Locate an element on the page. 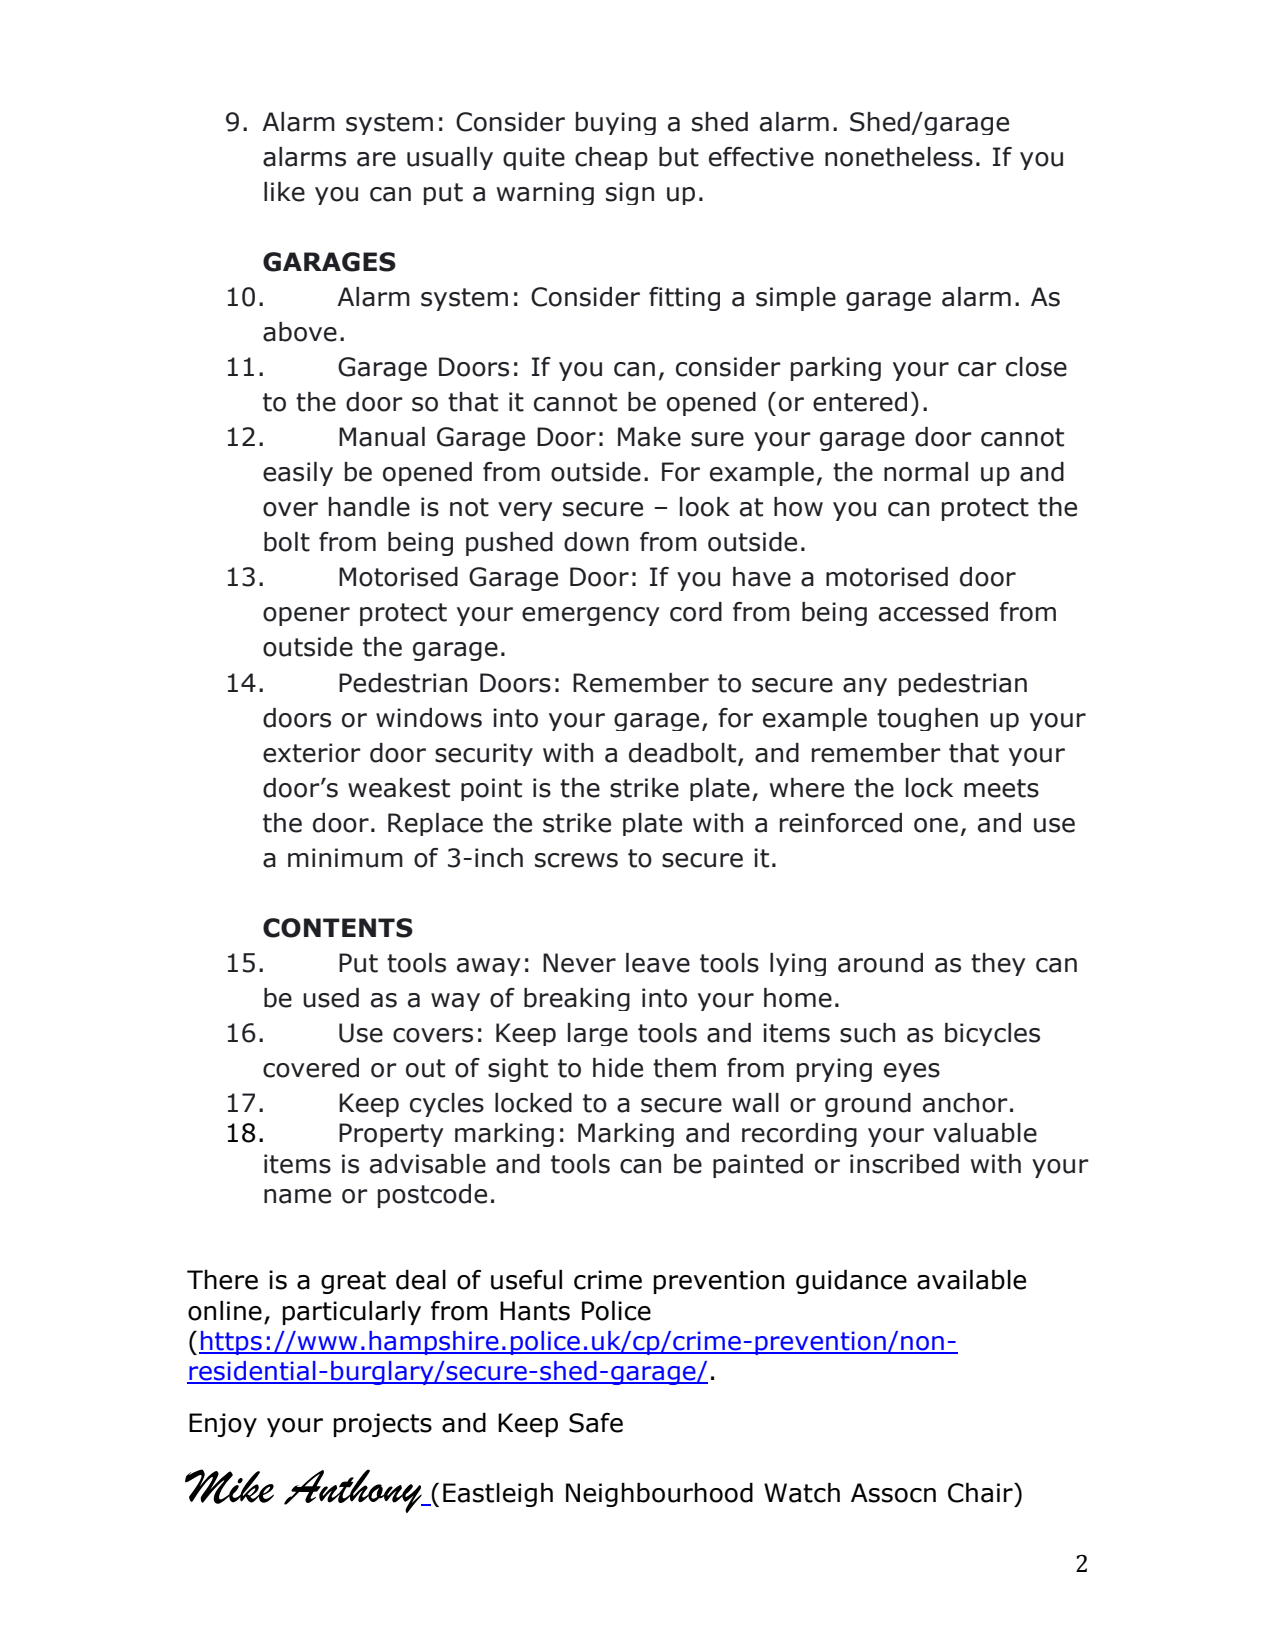 The width and height of the page is (1276, 1652). hide is located at coordinates (618, 1068).
